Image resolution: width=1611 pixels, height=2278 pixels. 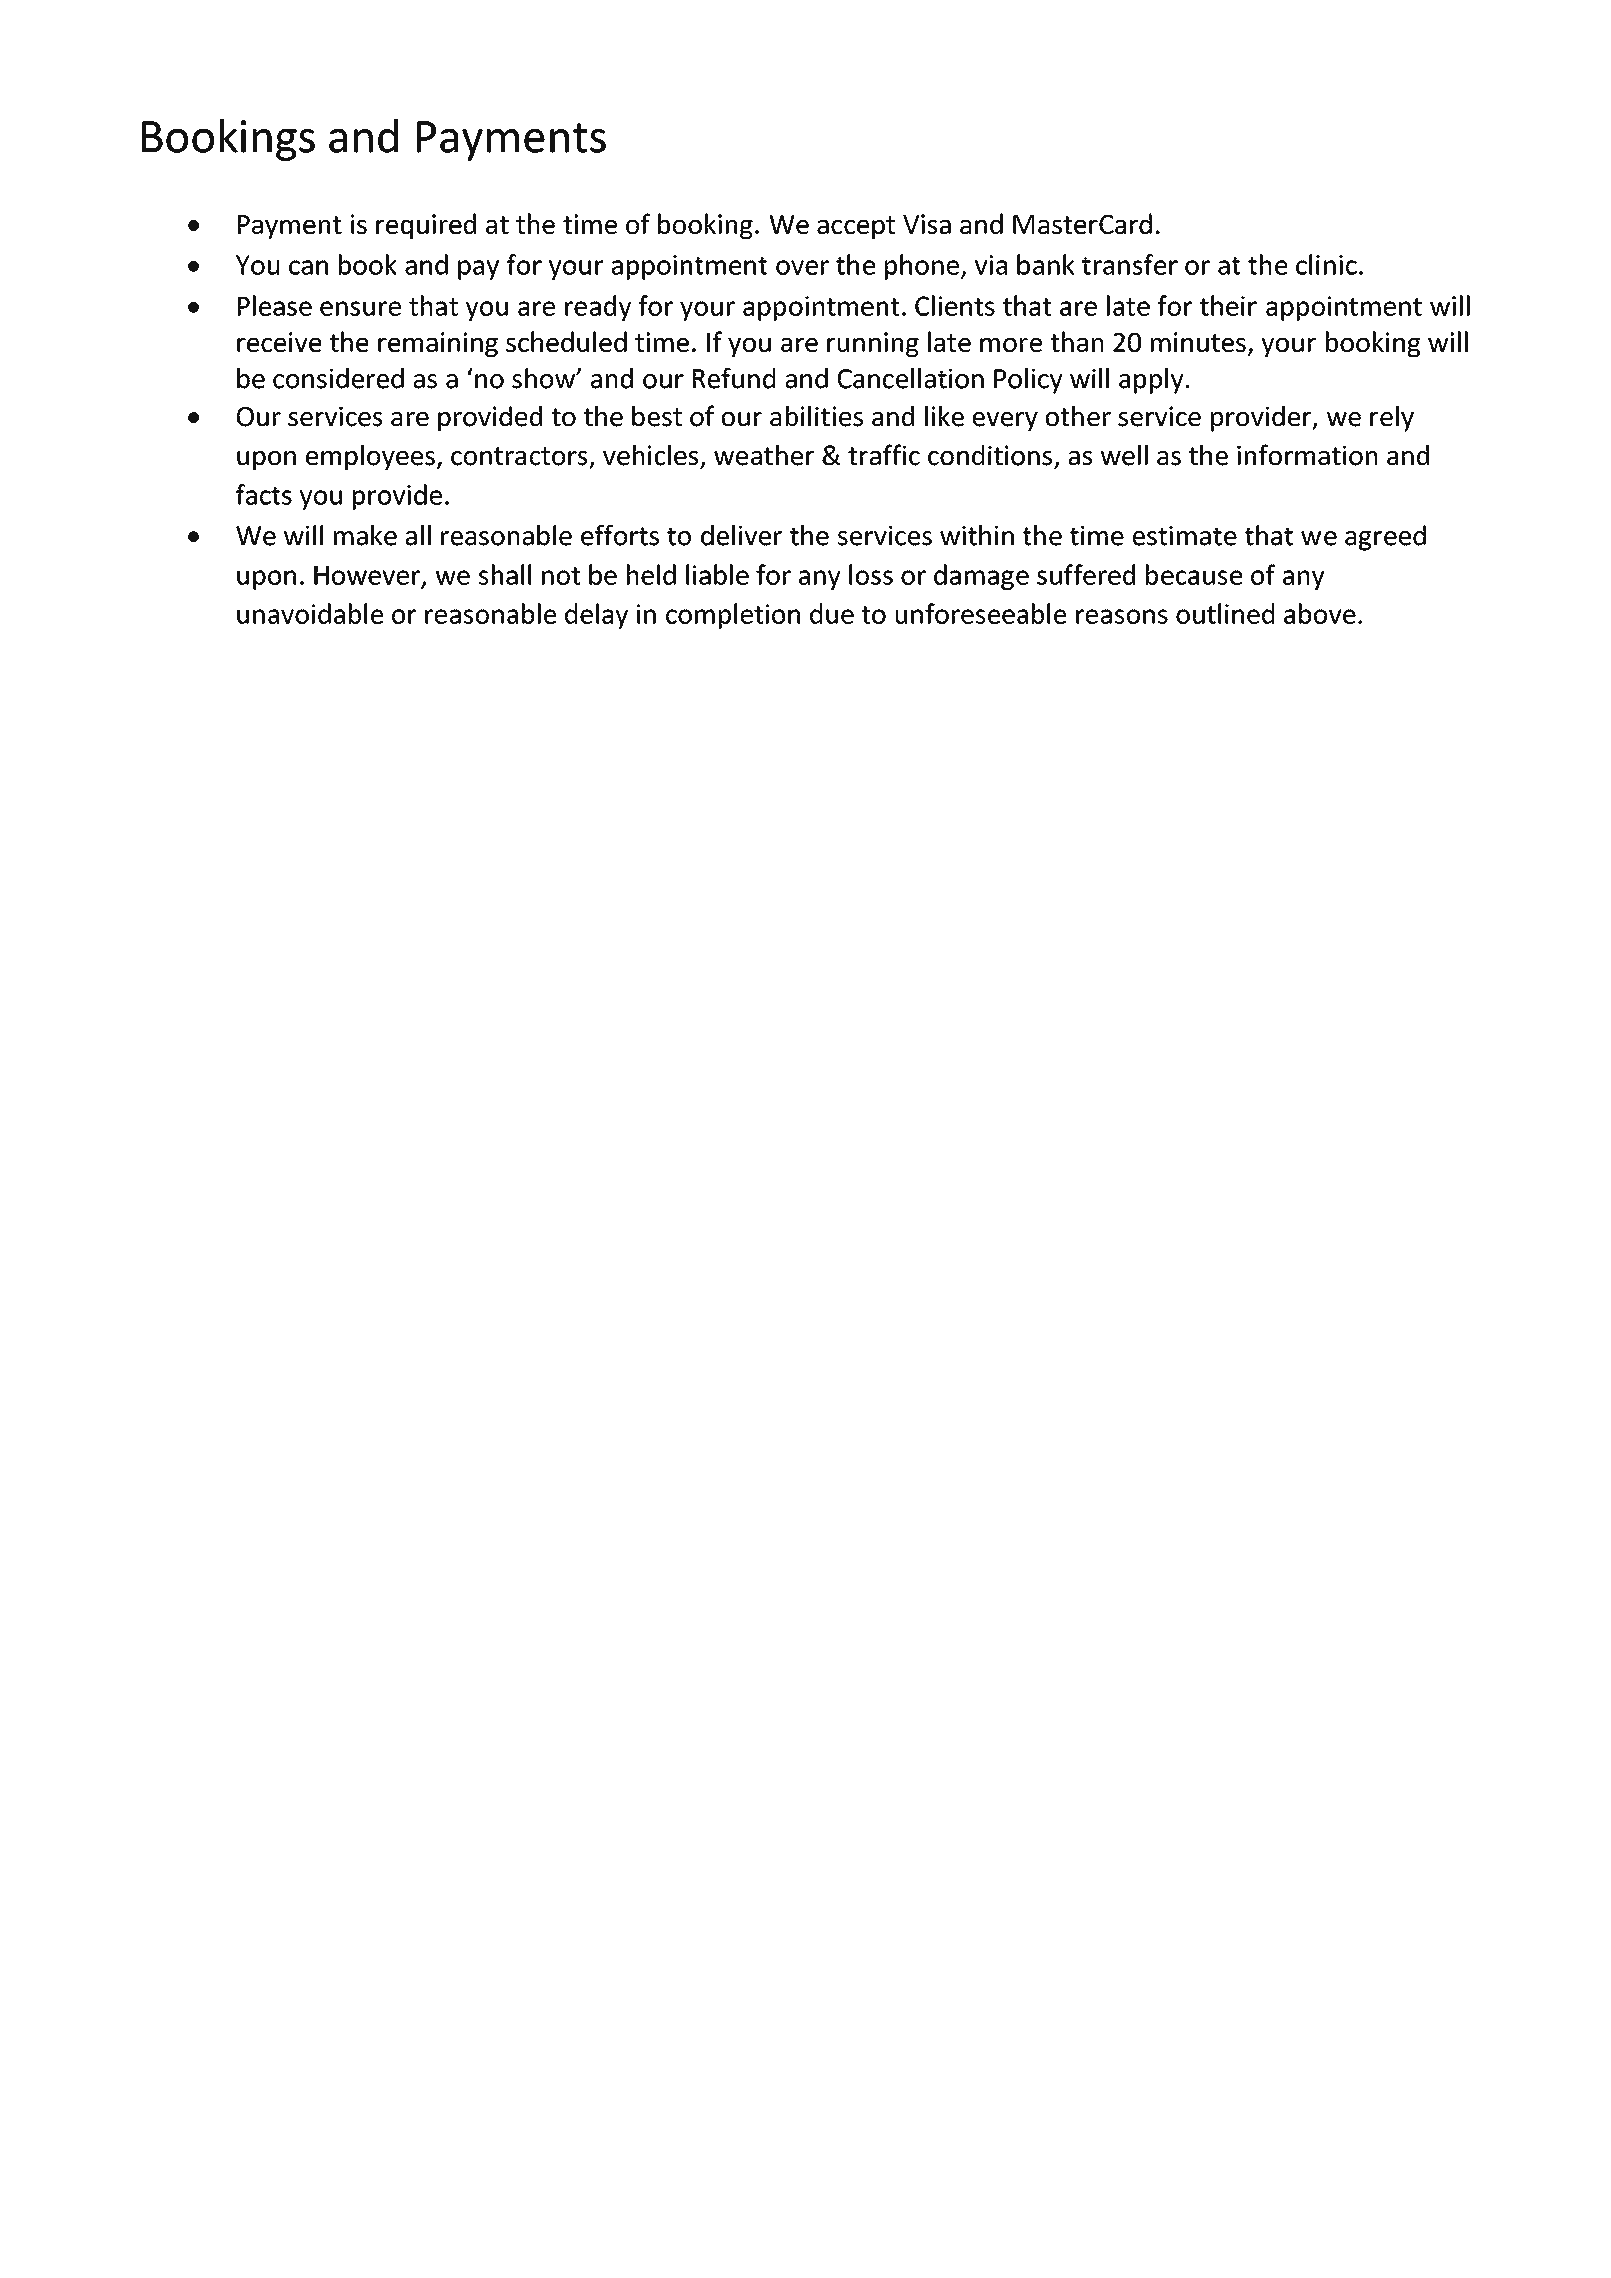 I want to click on due, so click(x=832, y=613).
